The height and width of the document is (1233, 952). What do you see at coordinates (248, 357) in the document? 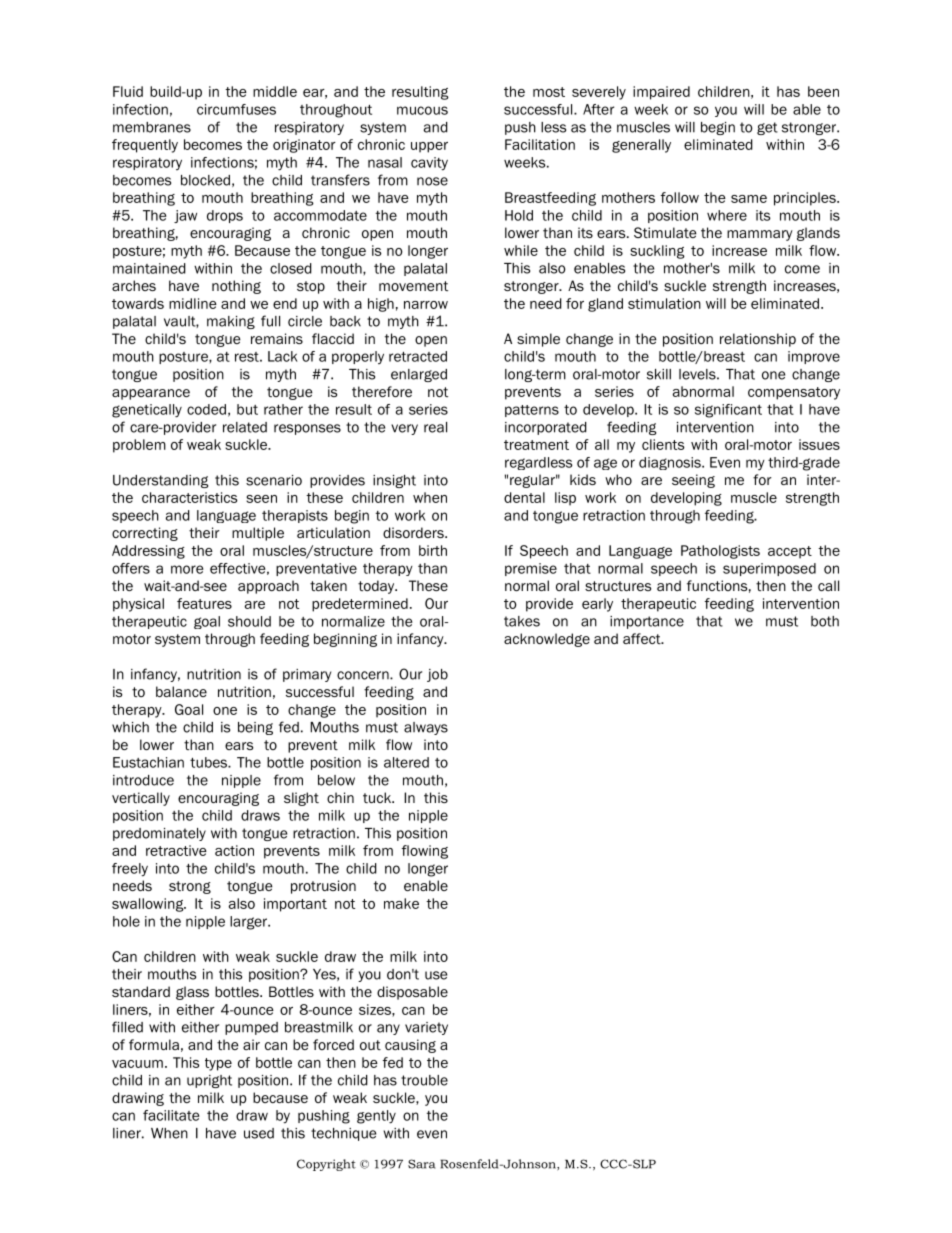
I see `rest` at bounding box center [248, 357].
